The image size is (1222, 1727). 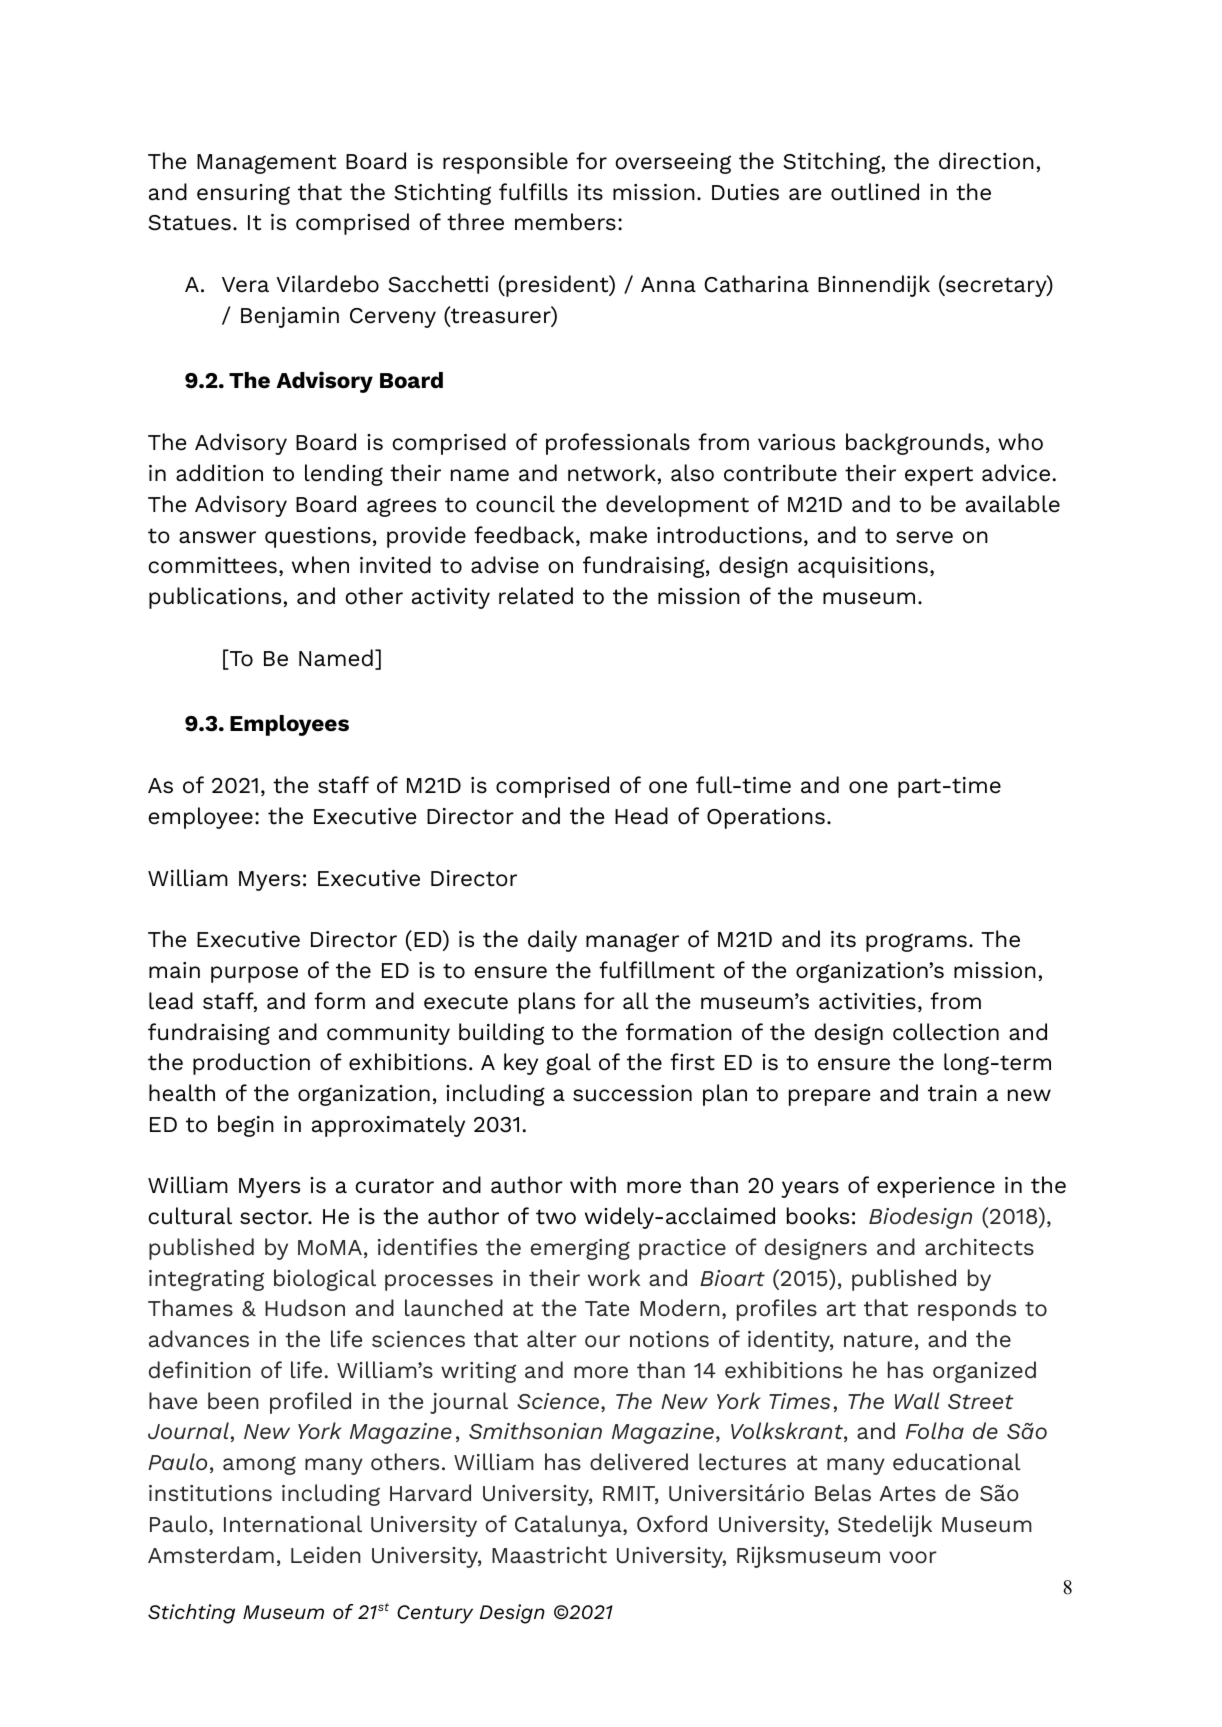 What do you see at coordinates (305, 1308) in the screenshot?
I see `Hudson` at bounding box center [305, 1308].
